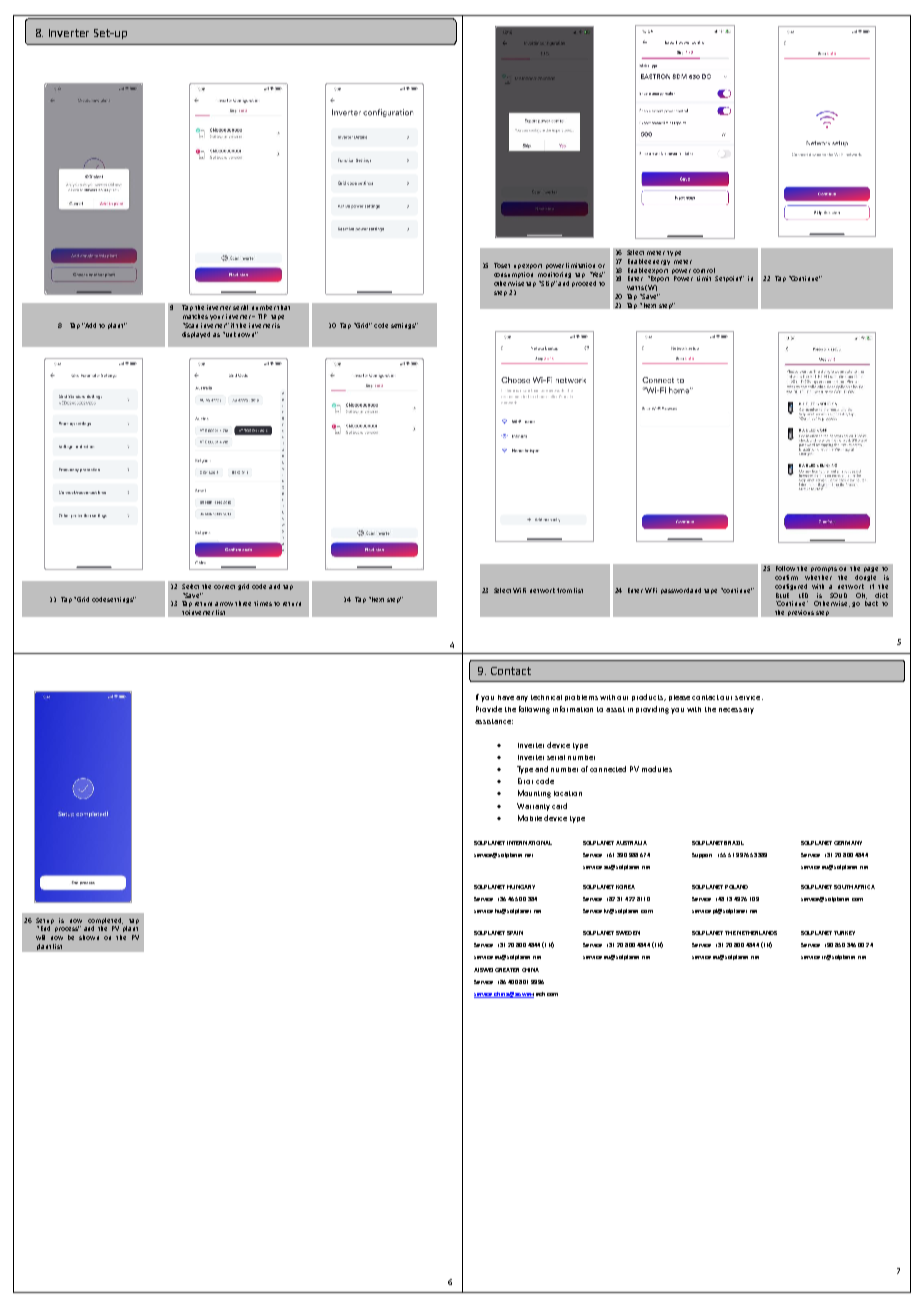 The width and height of the page is (924, 1308). Describe the element at coordinates (243, 603) in the page. I see `three` at that location.
